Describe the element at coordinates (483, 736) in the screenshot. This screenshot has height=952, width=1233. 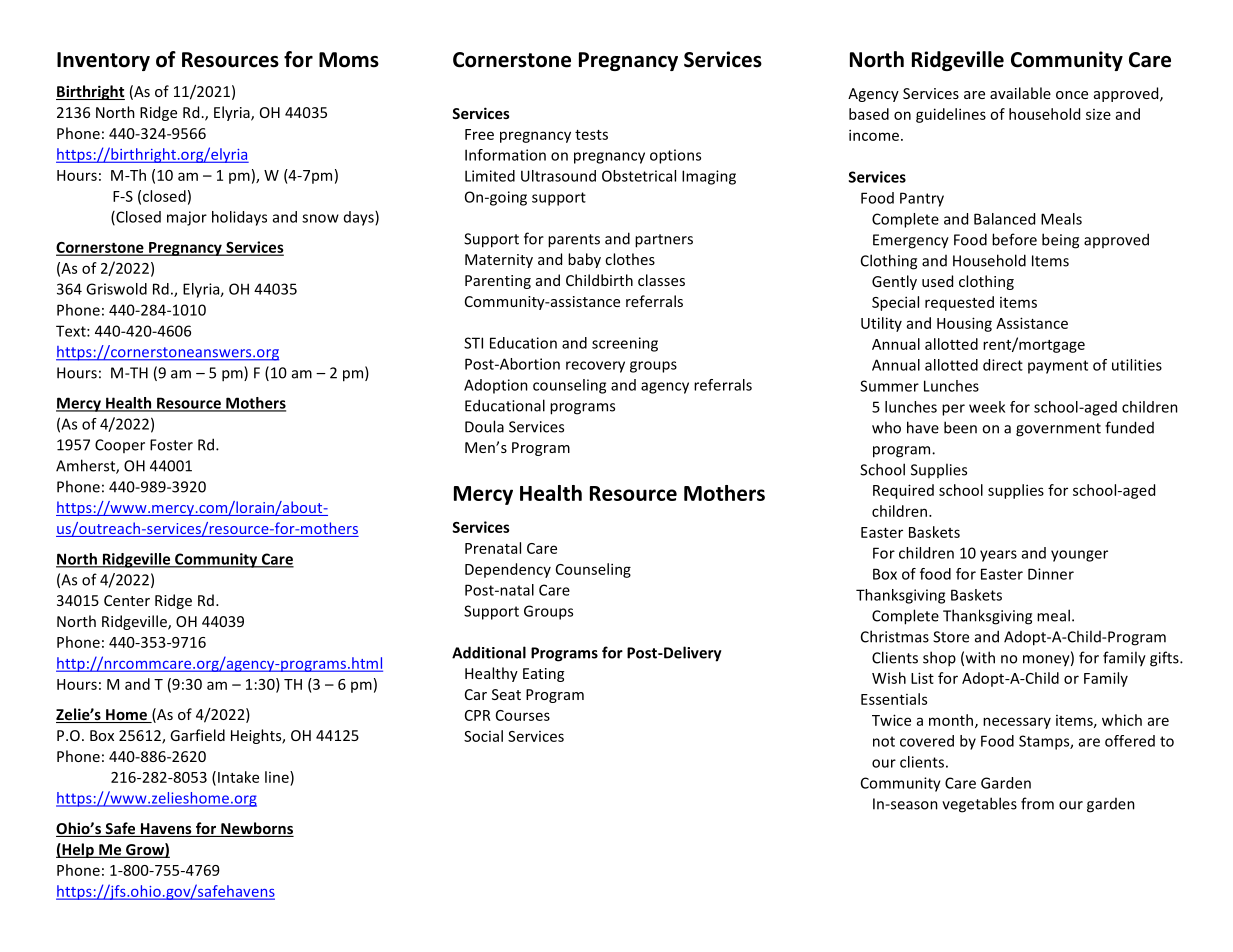
I see `Social` at that location.
